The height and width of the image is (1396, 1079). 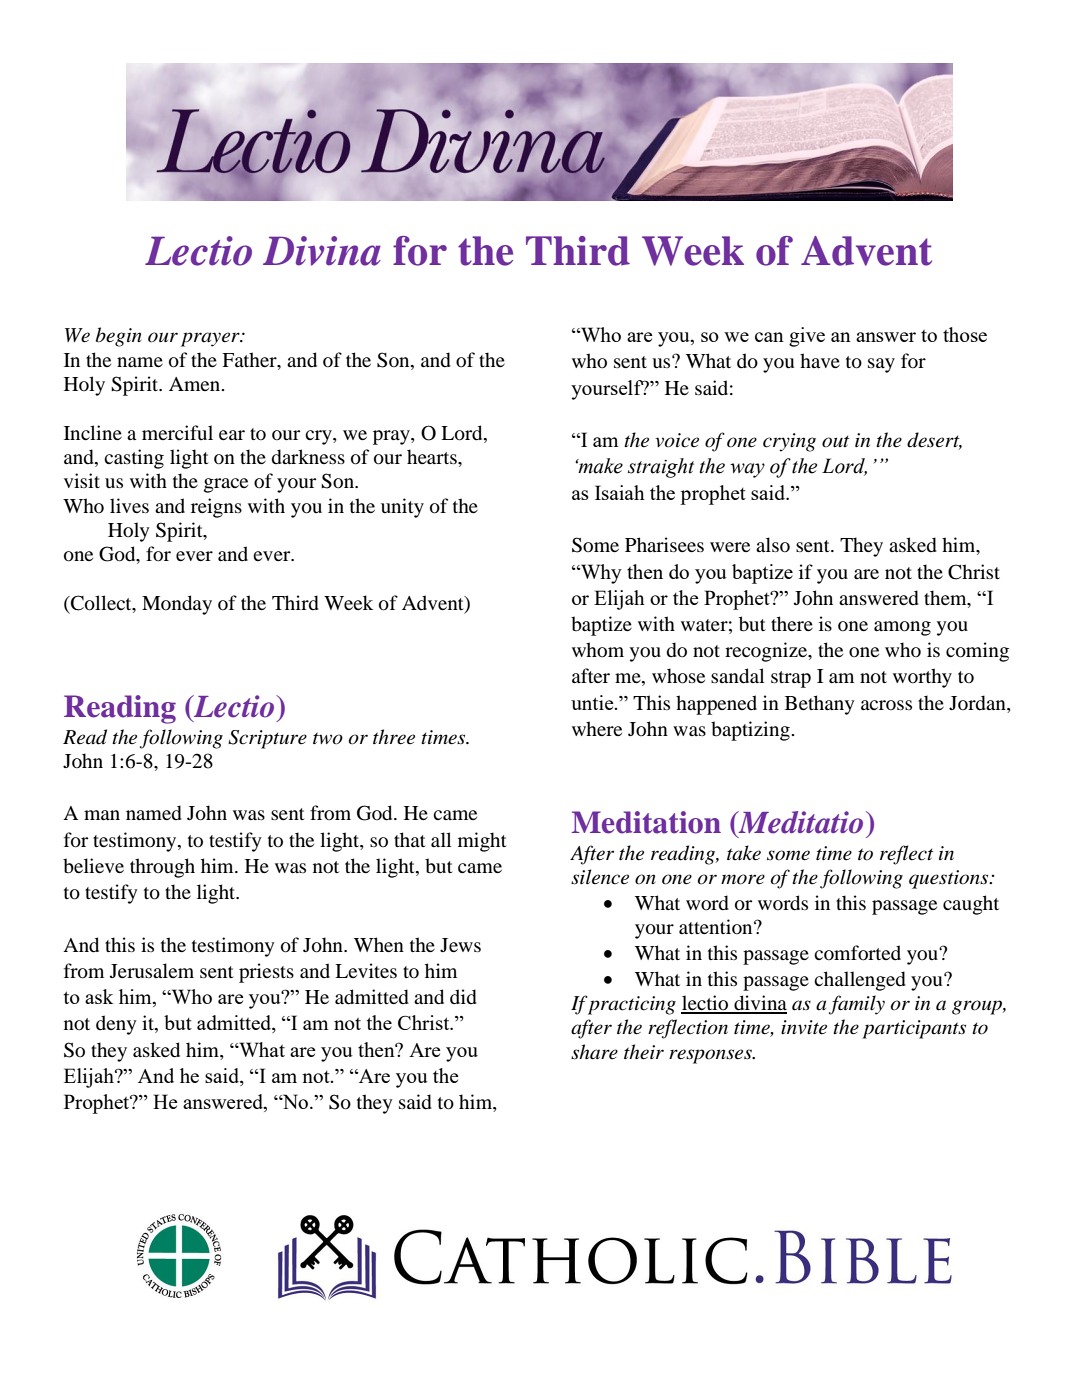 What do you see at coordinates (102, 815) in the image?
I see `man` at bounding box center [102, 815].
